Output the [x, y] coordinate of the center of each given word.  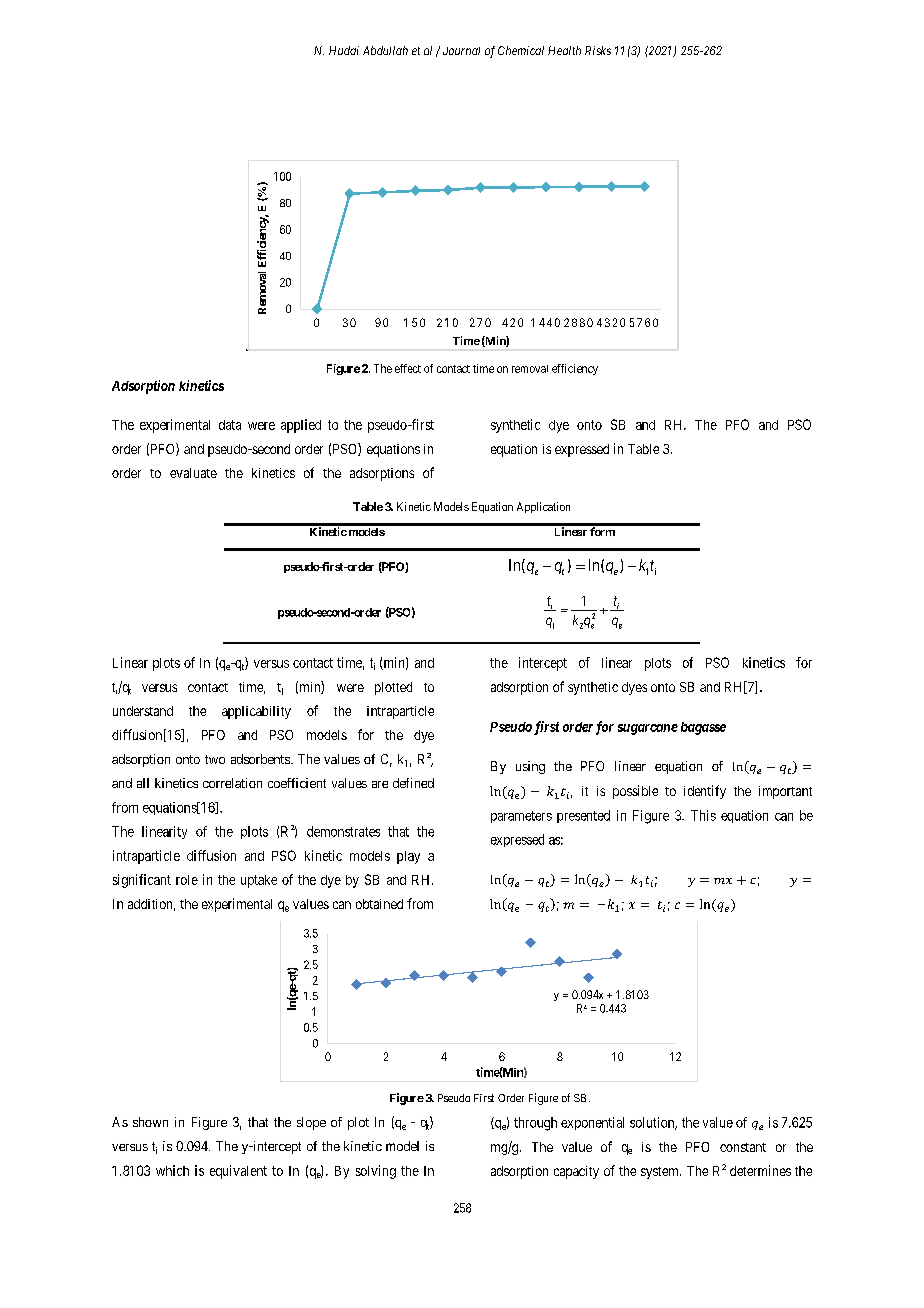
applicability [256, 712]
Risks [598, 50]
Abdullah [385, 50]
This [703, 815]
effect [408, 368]
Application [543, 507]
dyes [634, 688]
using [530, 767]
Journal [461, 51]
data [230, 425]
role [187, 880]
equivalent [238, 1172]
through [535, 1124]
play [408, 857]
